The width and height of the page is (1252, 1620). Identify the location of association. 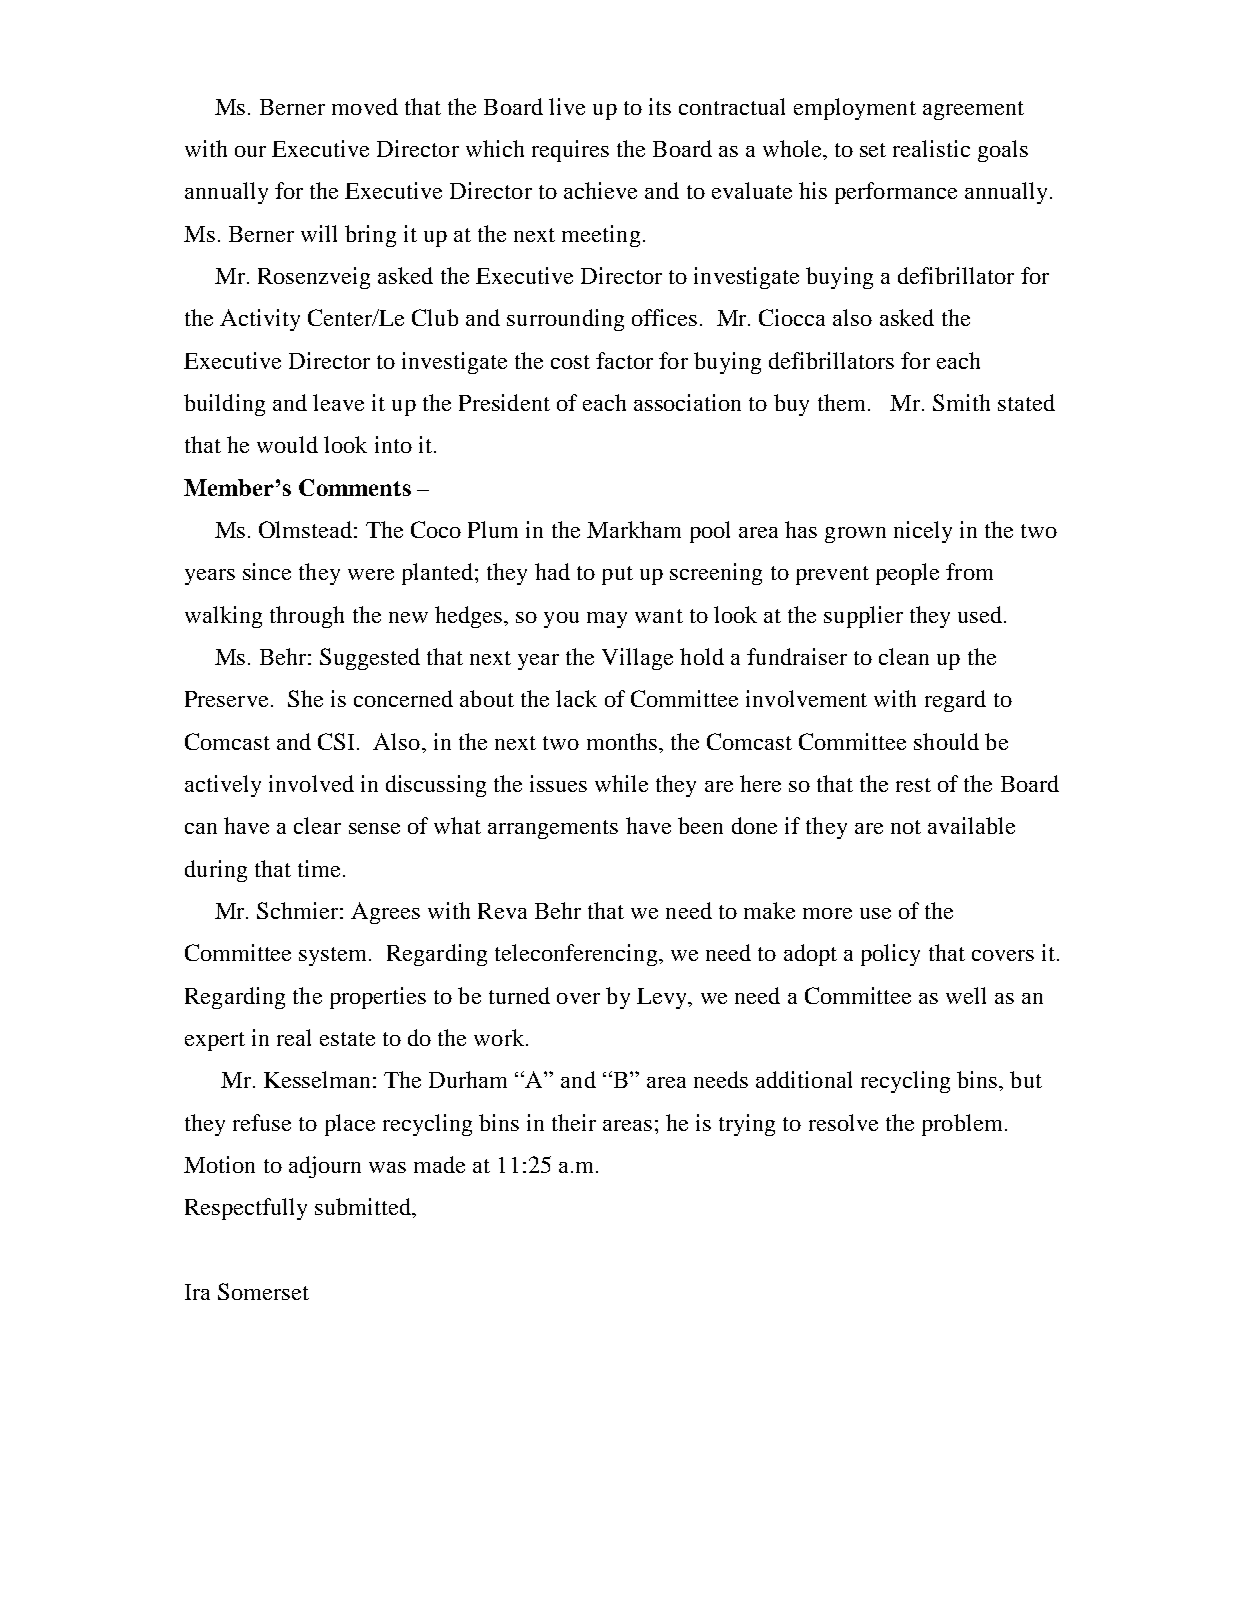
(687, 402).
